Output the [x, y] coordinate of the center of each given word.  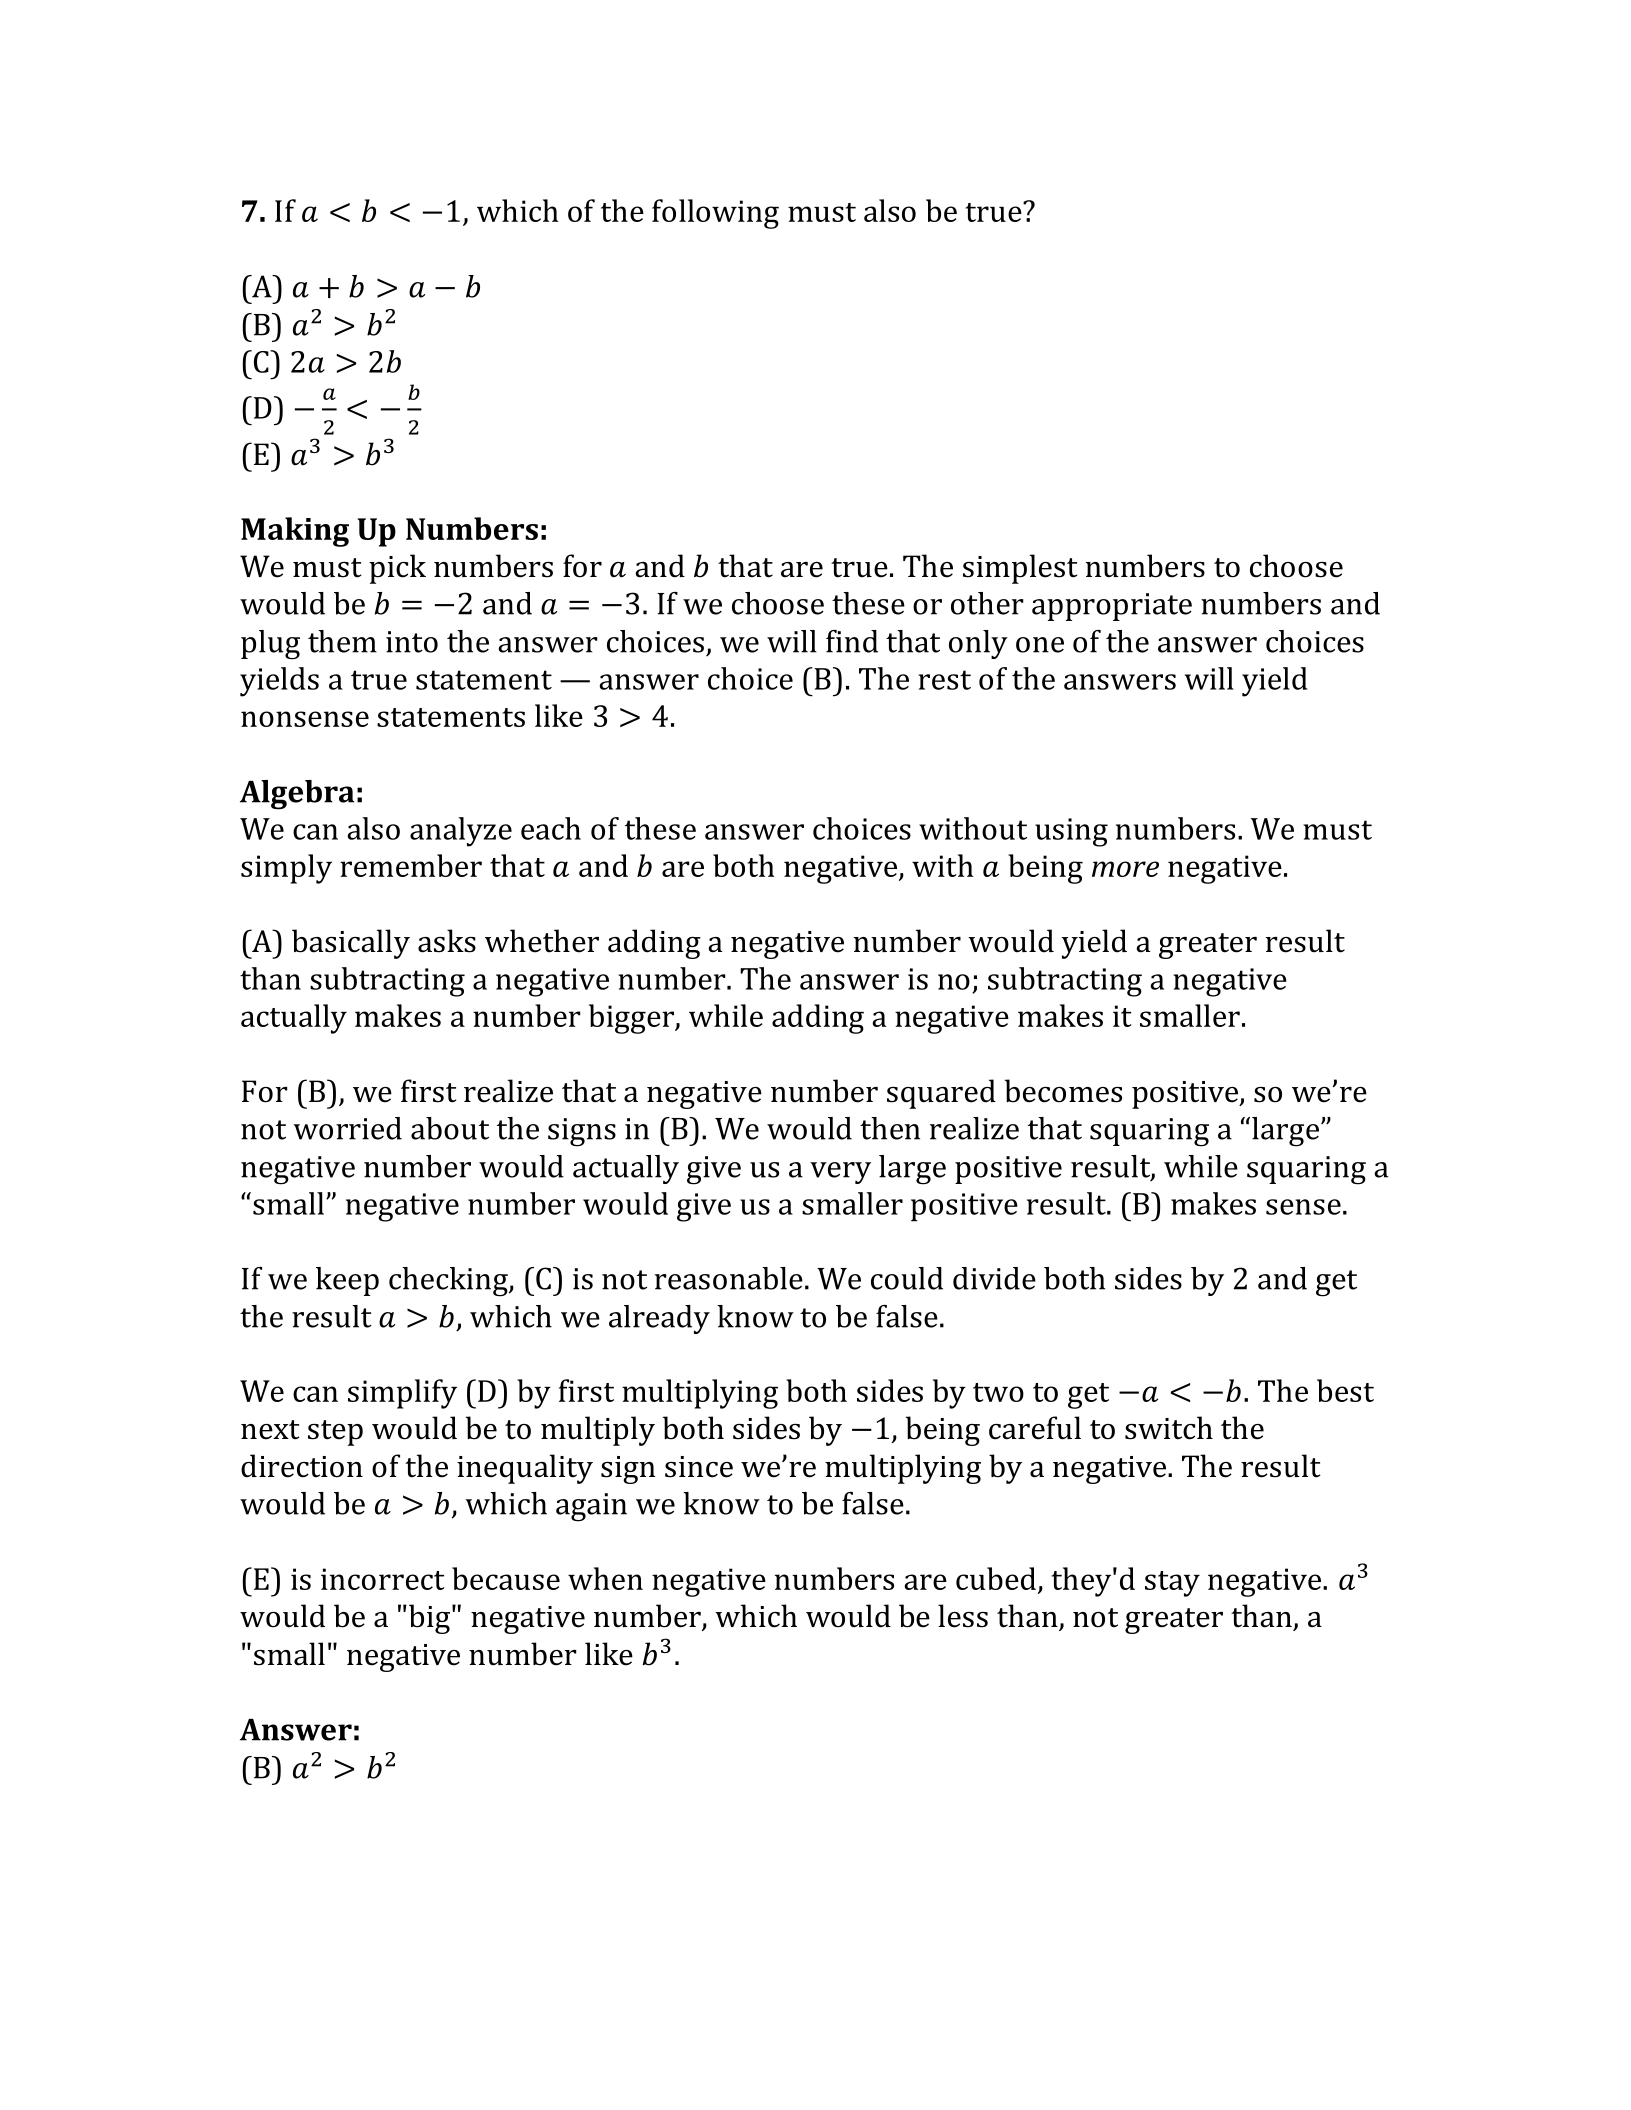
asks [447, 941]
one [1040, 645]
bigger [632, 1019]
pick [397, 569]
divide [994, 1278]
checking [449, 1282]
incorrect [383, 1579]
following [715, 214]
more [1125, 869]
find [852, 641]
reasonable [729, 1278]
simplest [1020, 569]
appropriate [1112, 607]
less [963, 1616]
